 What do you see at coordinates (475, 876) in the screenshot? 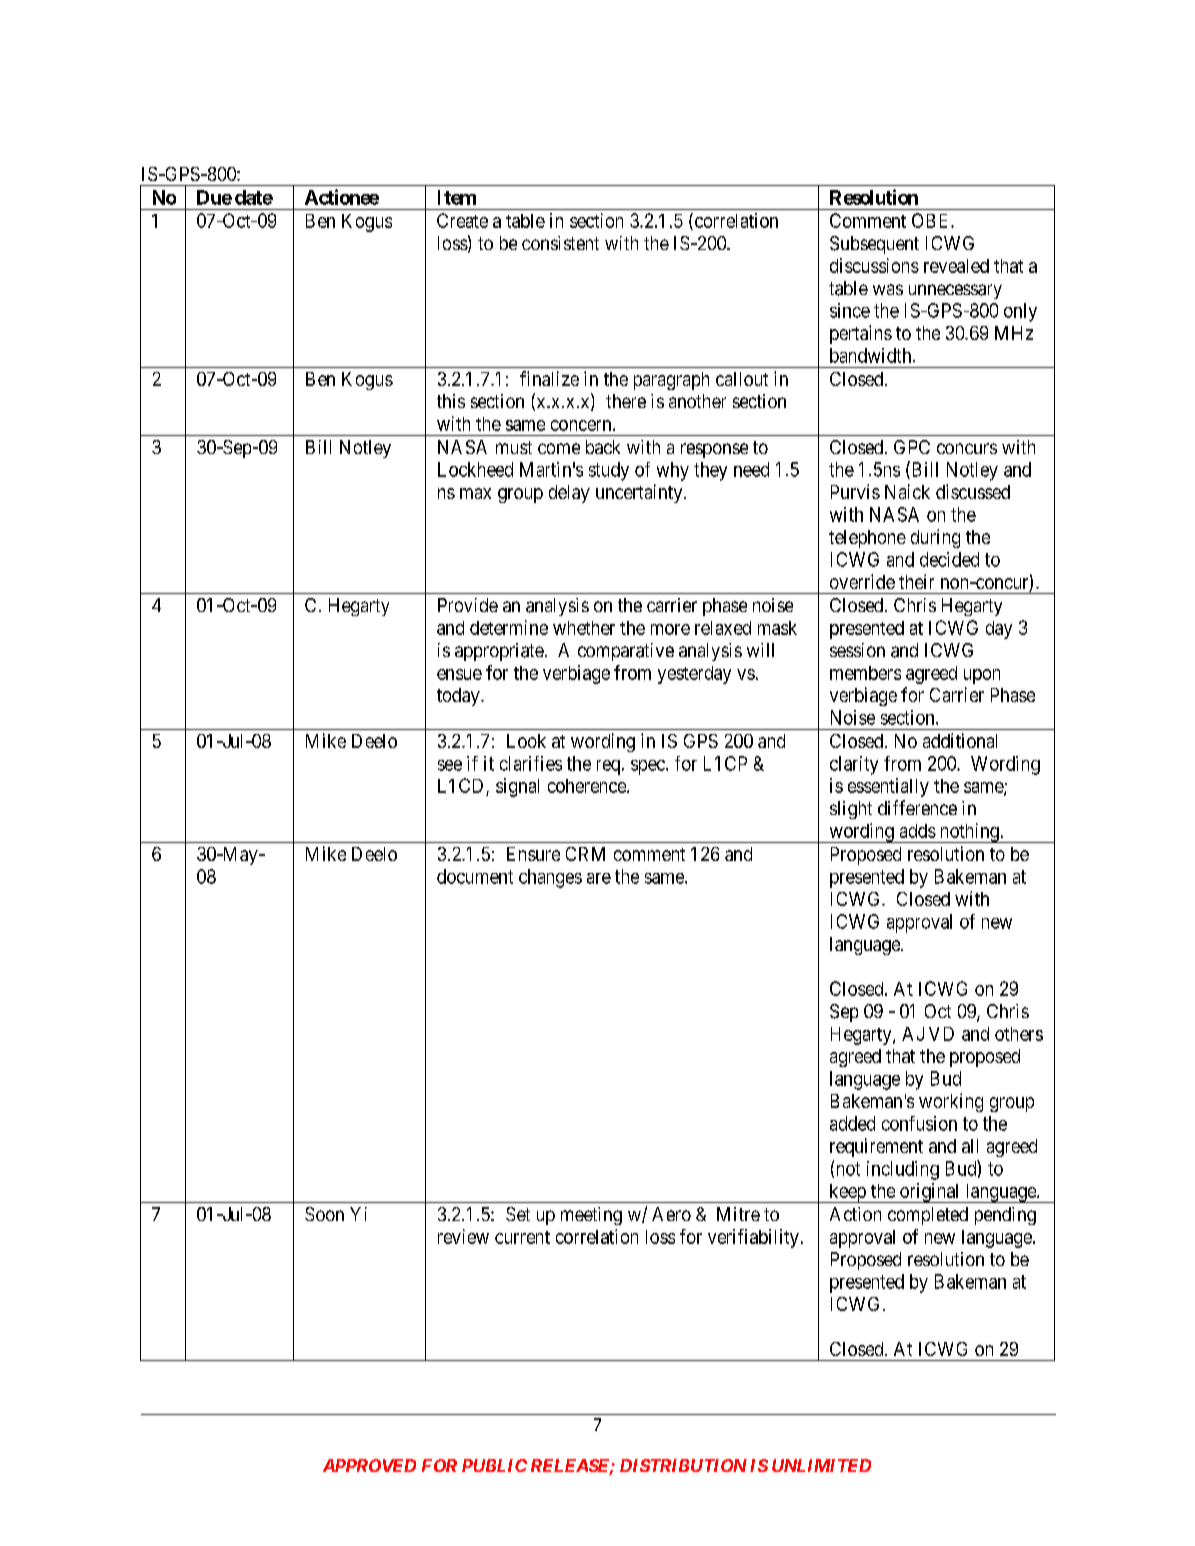
I see `document` at bounding box center [475, 876].
